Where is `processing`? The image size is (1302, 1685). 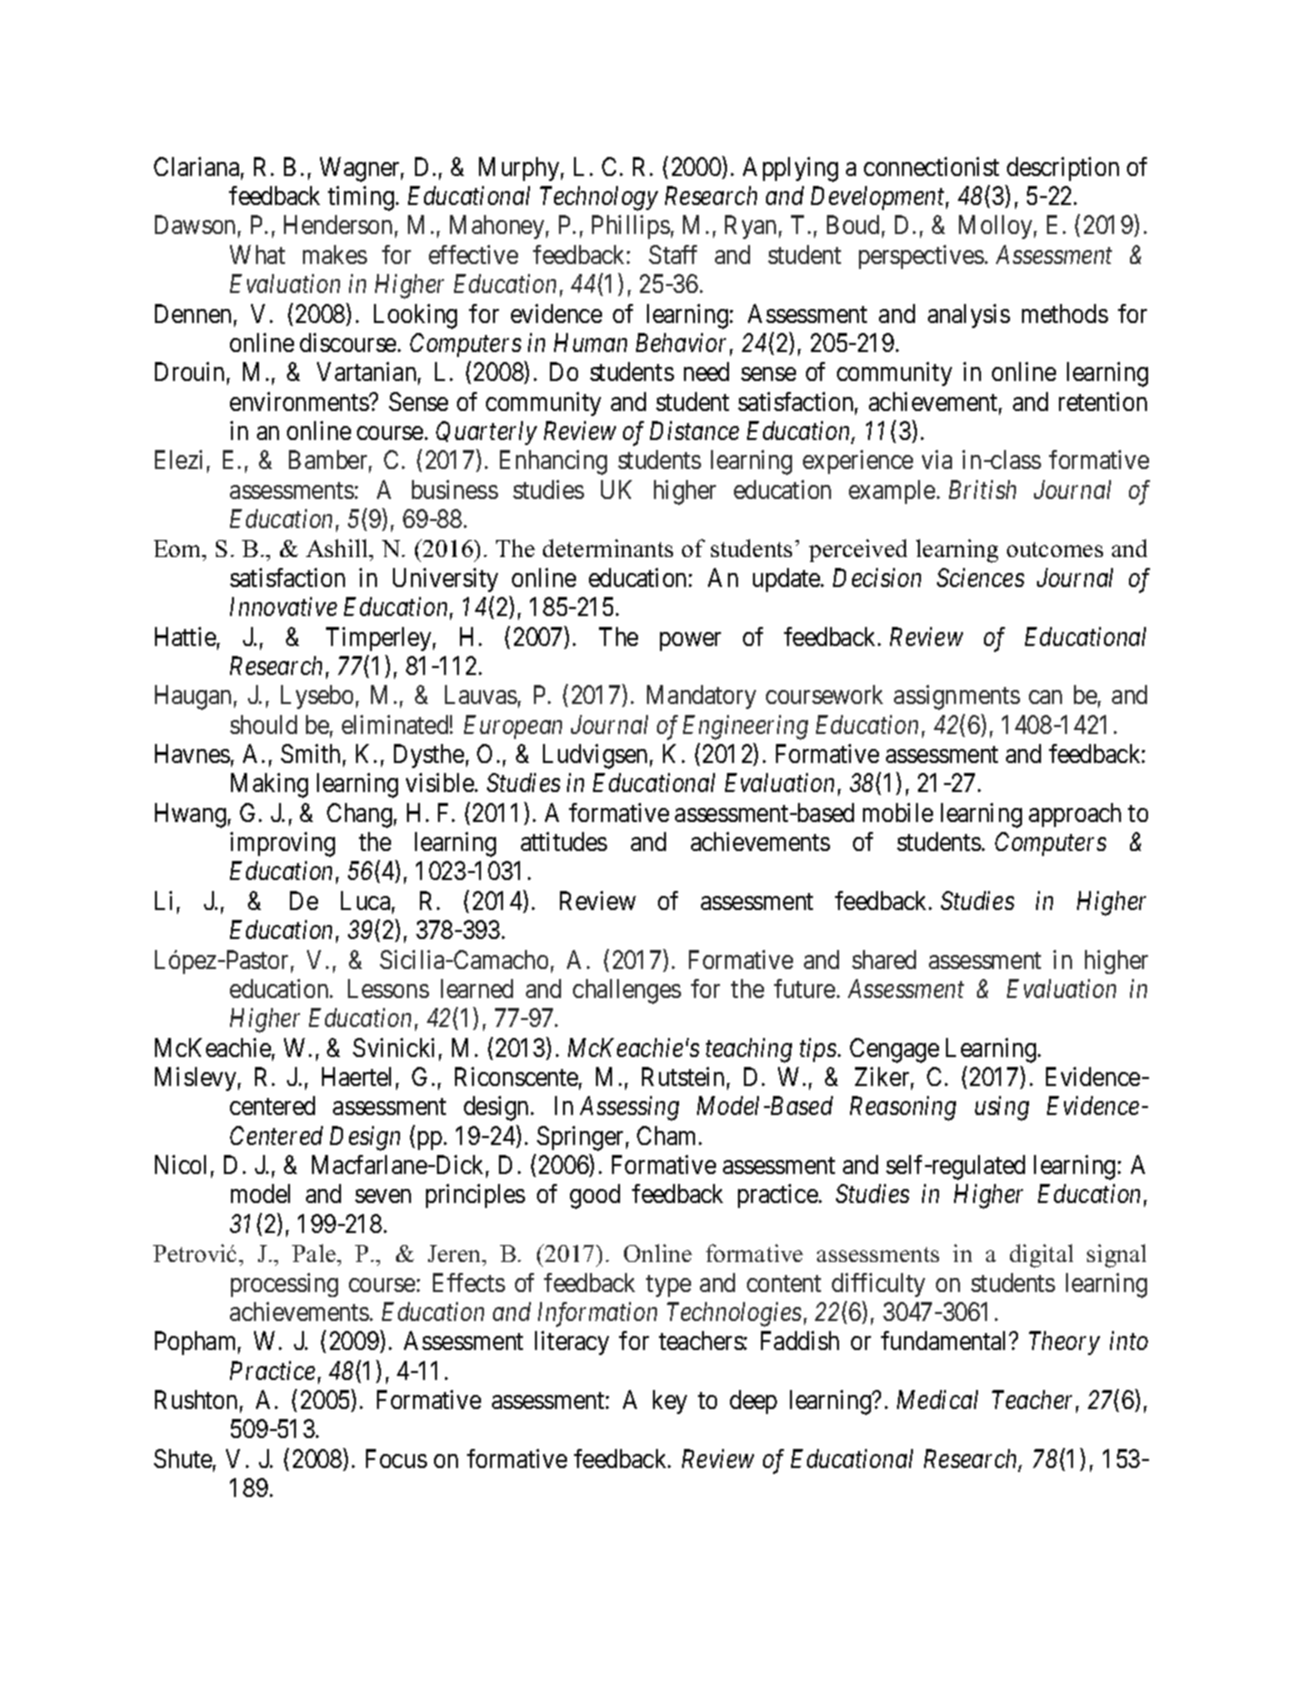
processing is located at coordinates (284, 1285).
